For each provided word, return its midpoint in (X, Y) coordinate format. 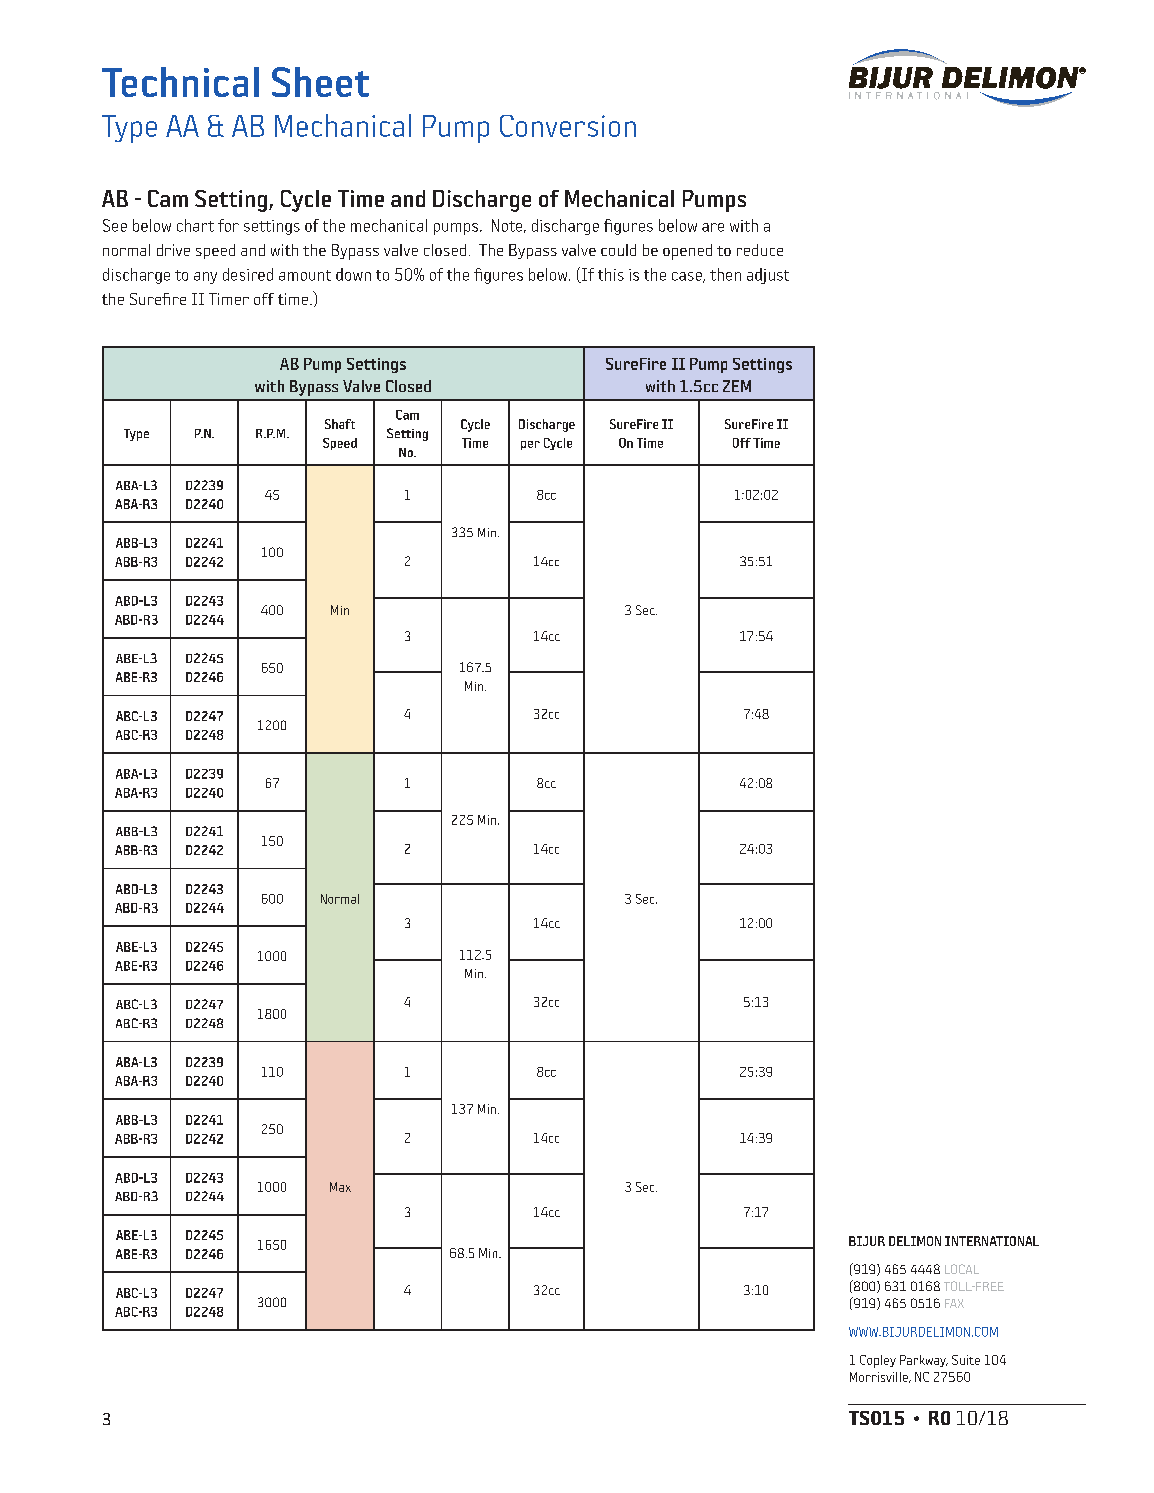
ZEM (737, 386)
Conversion (568, 126)
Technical (180, 82)
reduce (760, 250)
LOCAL (962, 1269)
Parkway (924, 1361)
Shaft (340, 424)
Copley (878, 1361)
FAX (954, 1303)
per (530, 445)
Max (340, 1187)
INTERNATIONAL (992, 1241)
